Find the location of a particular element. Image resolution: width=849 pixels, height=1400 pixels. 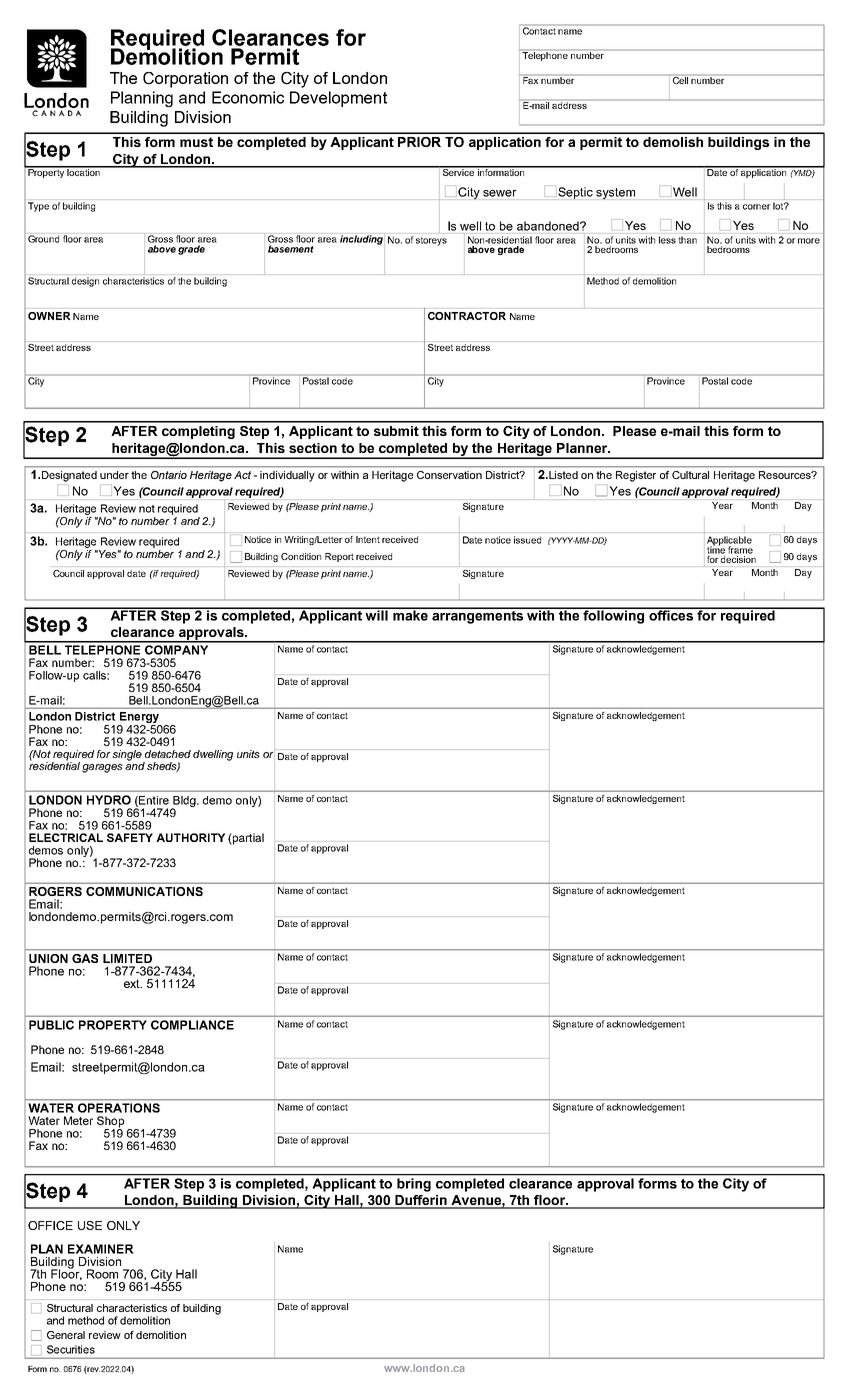

Development is located at coordinates (338, 99).
